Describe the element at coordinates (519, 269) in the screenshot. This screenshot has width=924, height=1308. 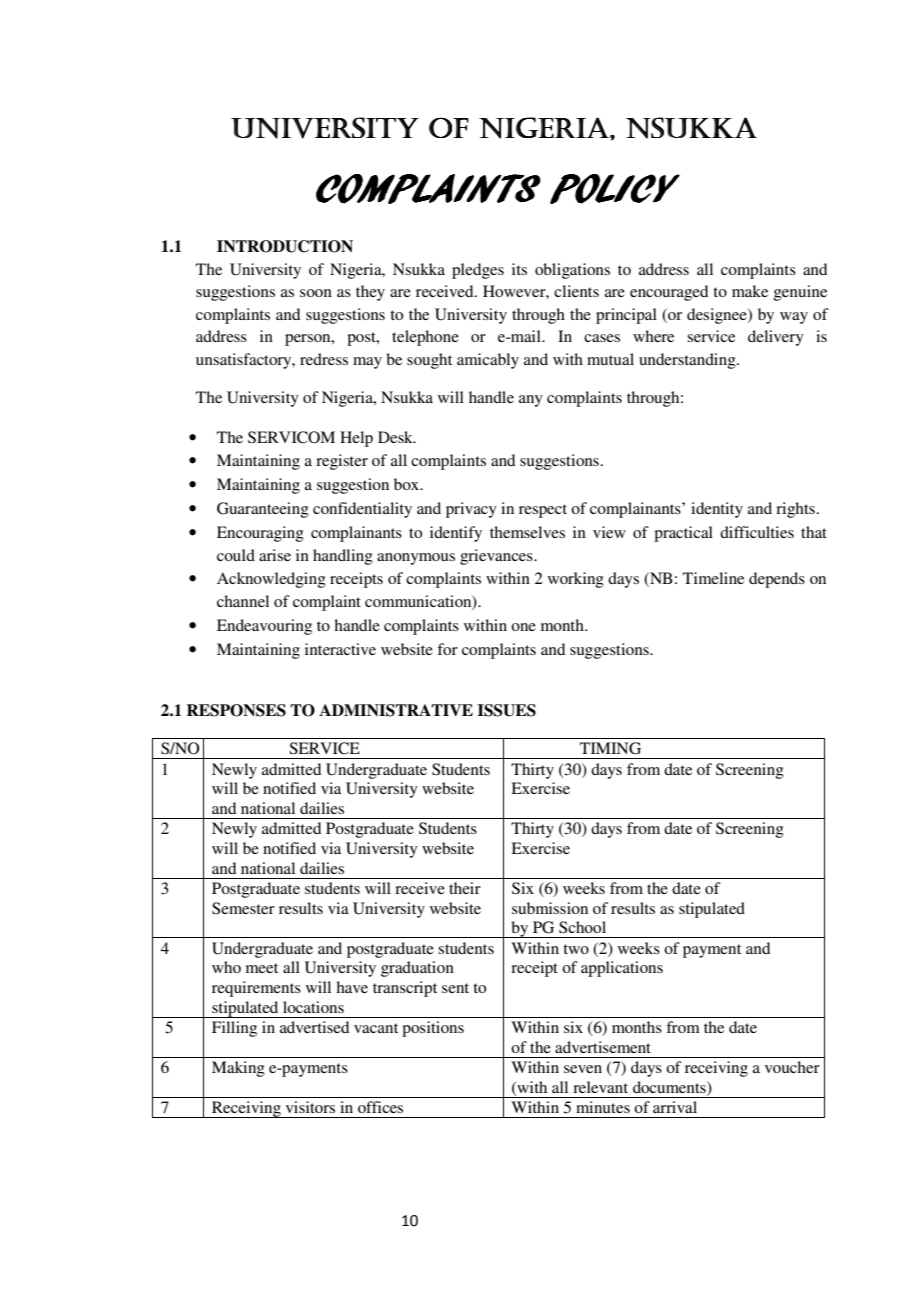
I see `its` at that location.
